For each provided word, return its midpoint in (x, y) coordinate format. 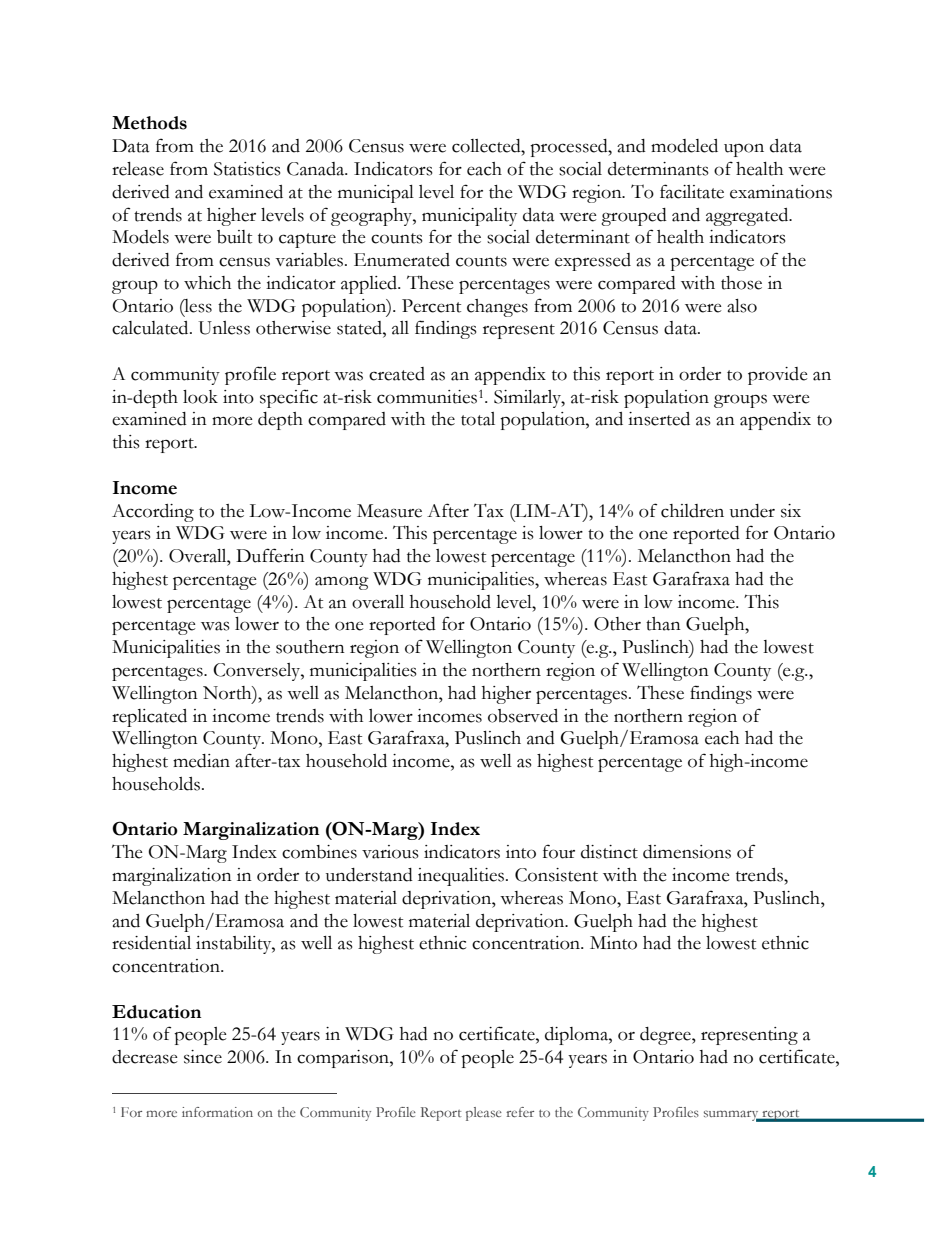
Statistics (247, 169)
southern (310, 647)
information (217, 1112)
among (342, 583)
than (663, 624)
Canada (317, 169)
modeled (684, 146)
